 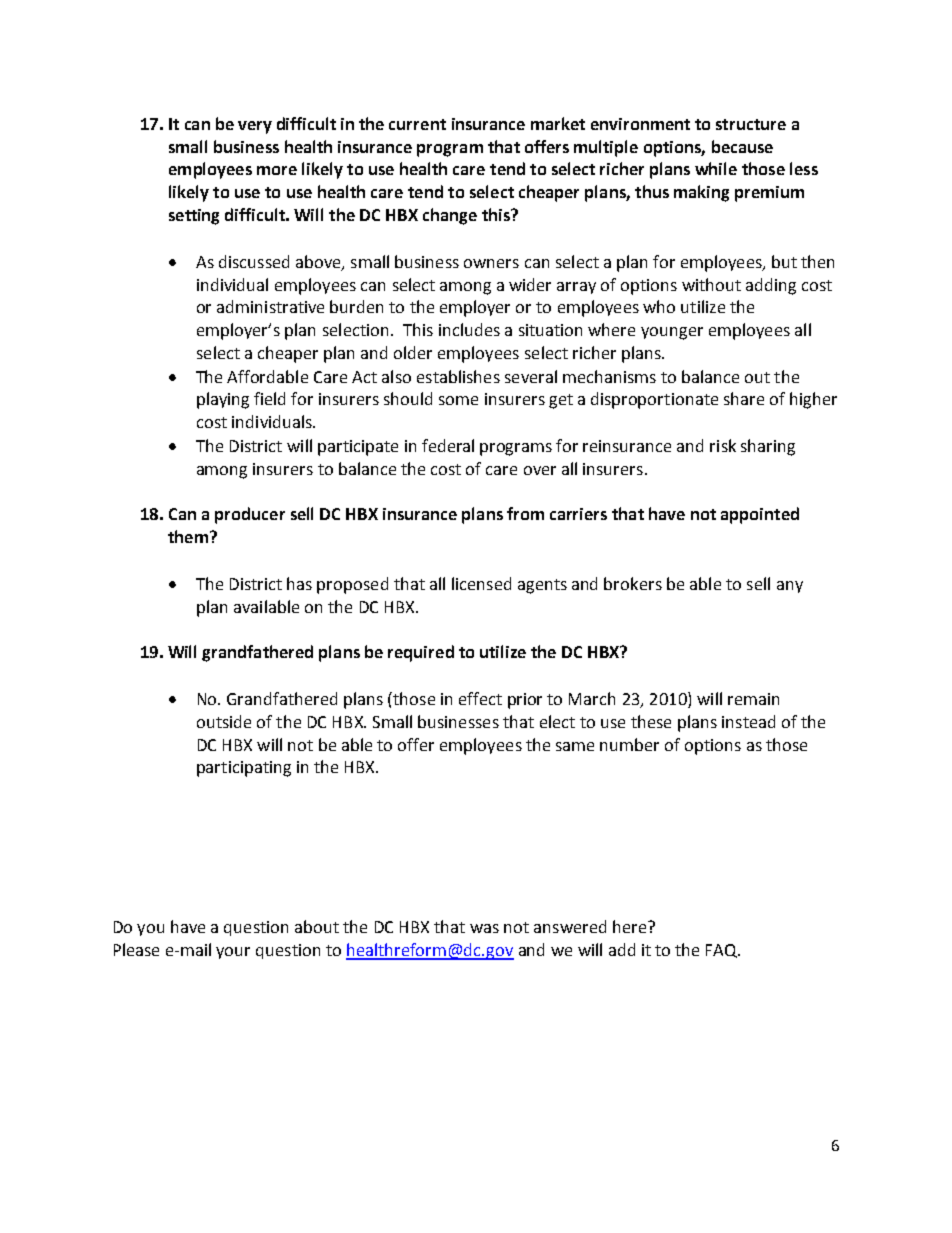 What do you see at coordinates (760, 515) in the document?
I see `appointed` at bounding box center [760, 515].
